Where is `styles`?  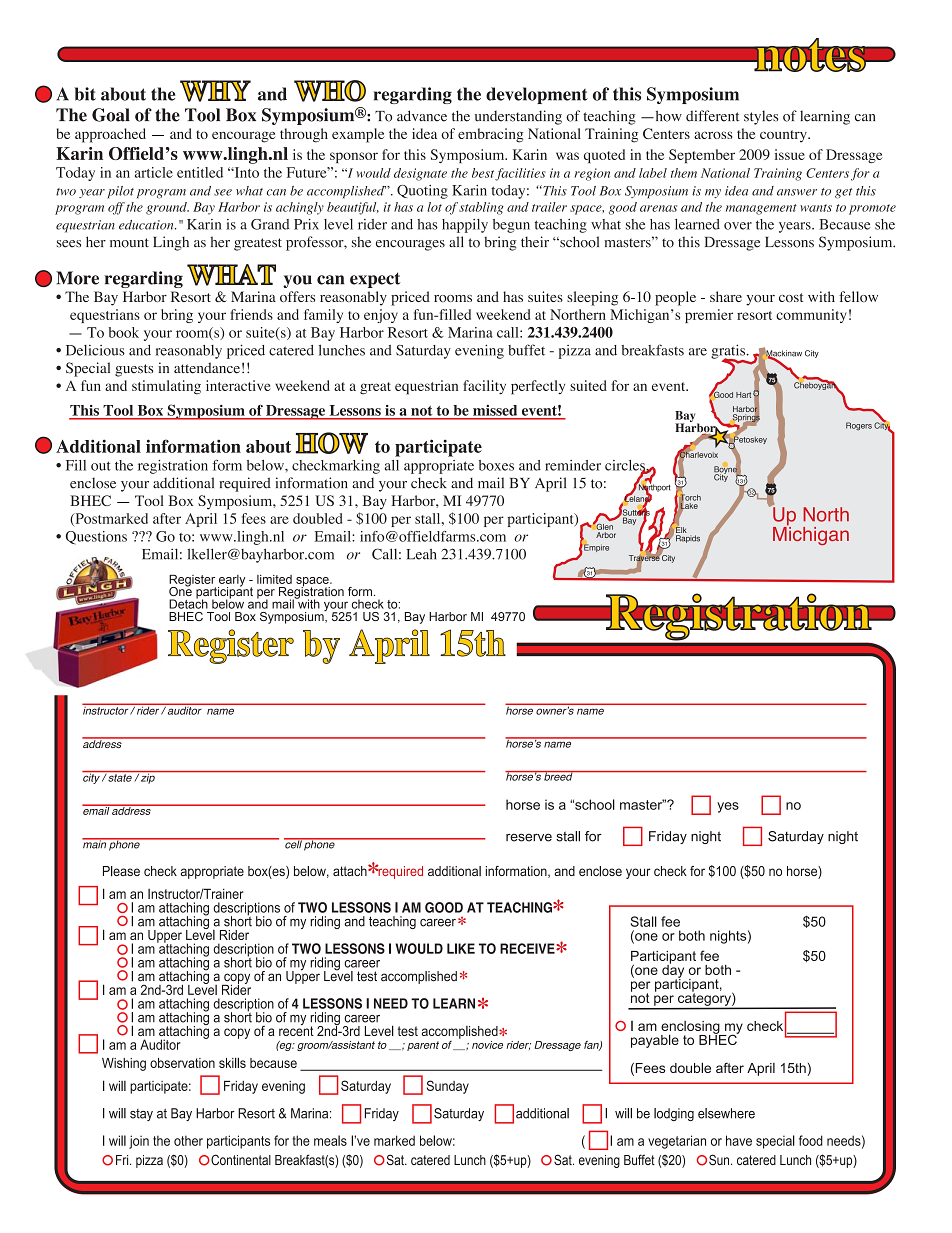
styles is located at coordinates (761, 117).
